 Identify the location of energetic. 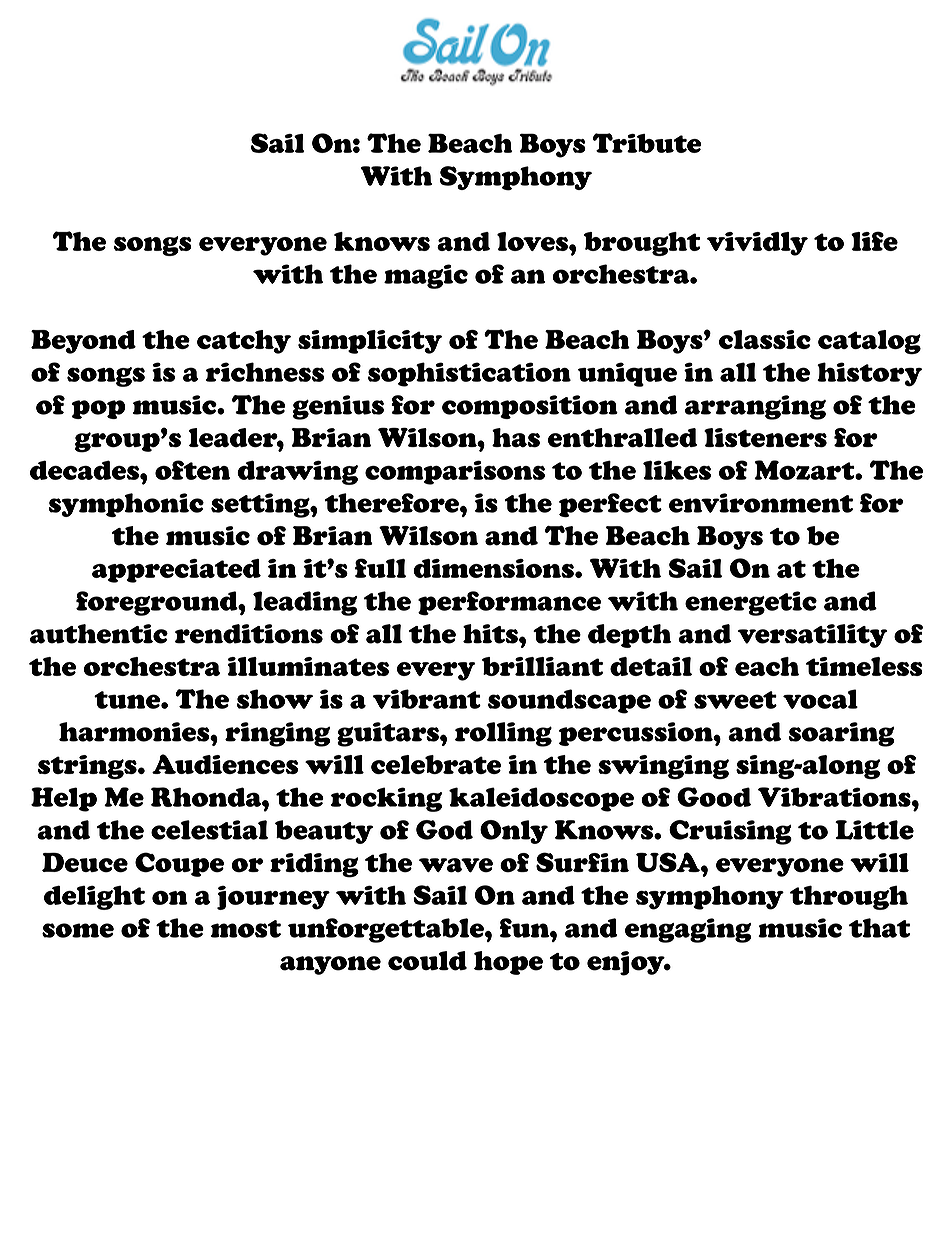
(751, 603).
